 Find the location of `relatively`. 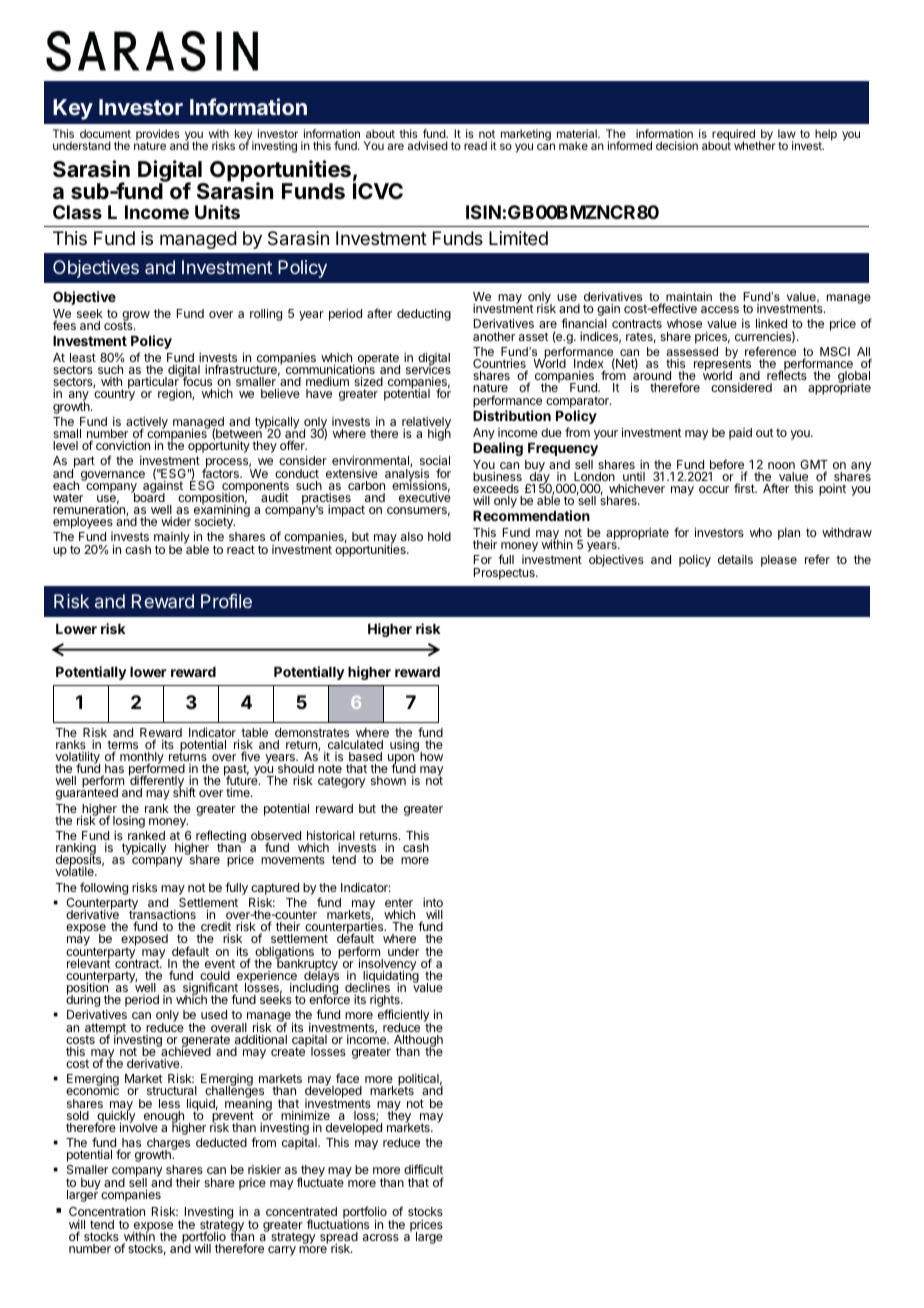

relatively is located at coordinates (426, 424).
